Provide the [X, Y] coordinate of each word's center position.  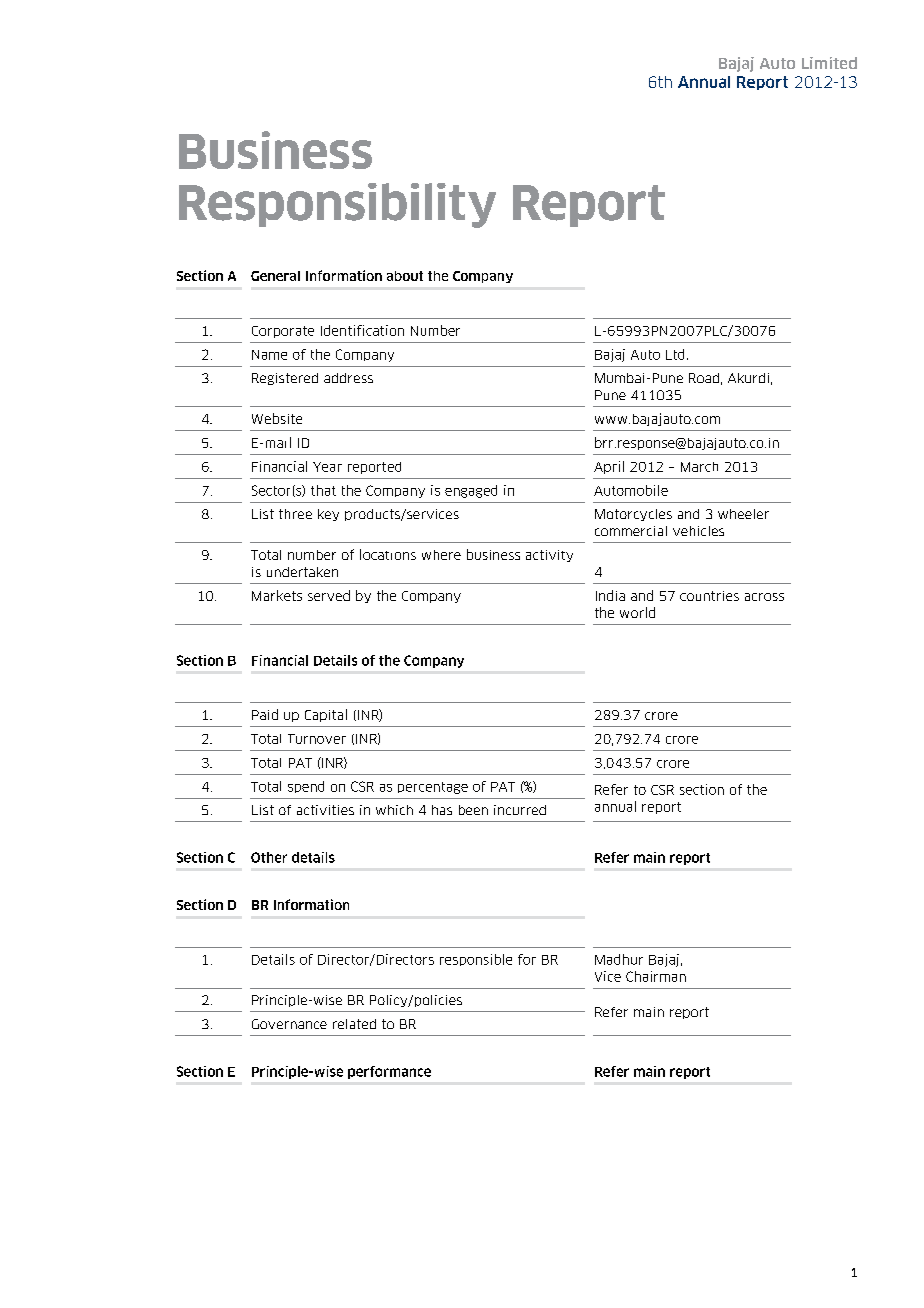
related [354, 1024]
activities [325, 810]
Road [704, 378]
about [405, 276]
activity [549, 556]
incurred [520, 810]
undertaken [302, 572]
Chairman [656, 976]
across [764, 597]
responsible [476, 960]
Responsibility [337, 205]
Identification [362, 330]
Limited [829, 63]
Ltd [675, 354]
